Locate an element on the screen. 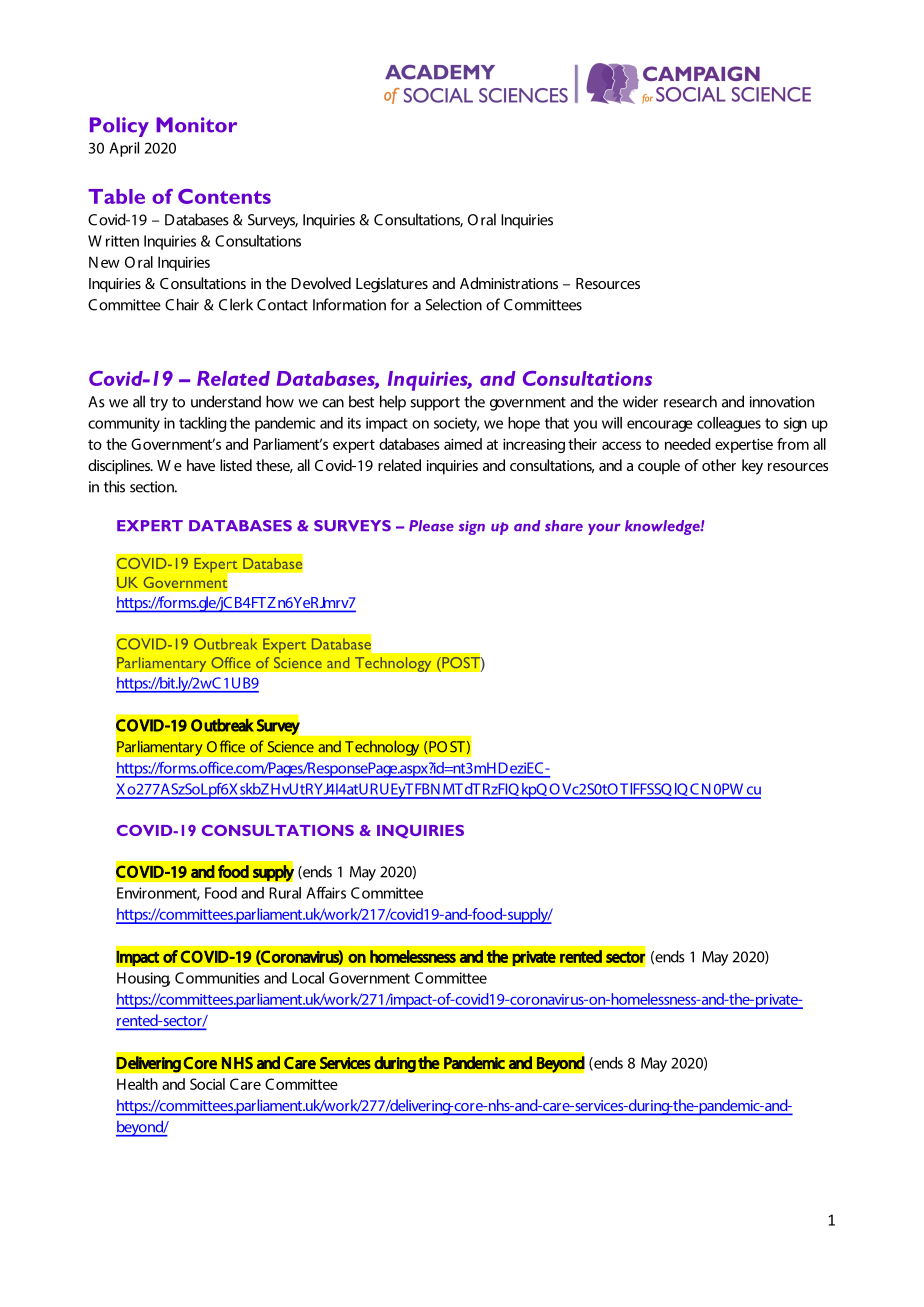 Image resolution: width=924 pixels, height=1307 pixels. Communities is located at coordinates (217, 978).
